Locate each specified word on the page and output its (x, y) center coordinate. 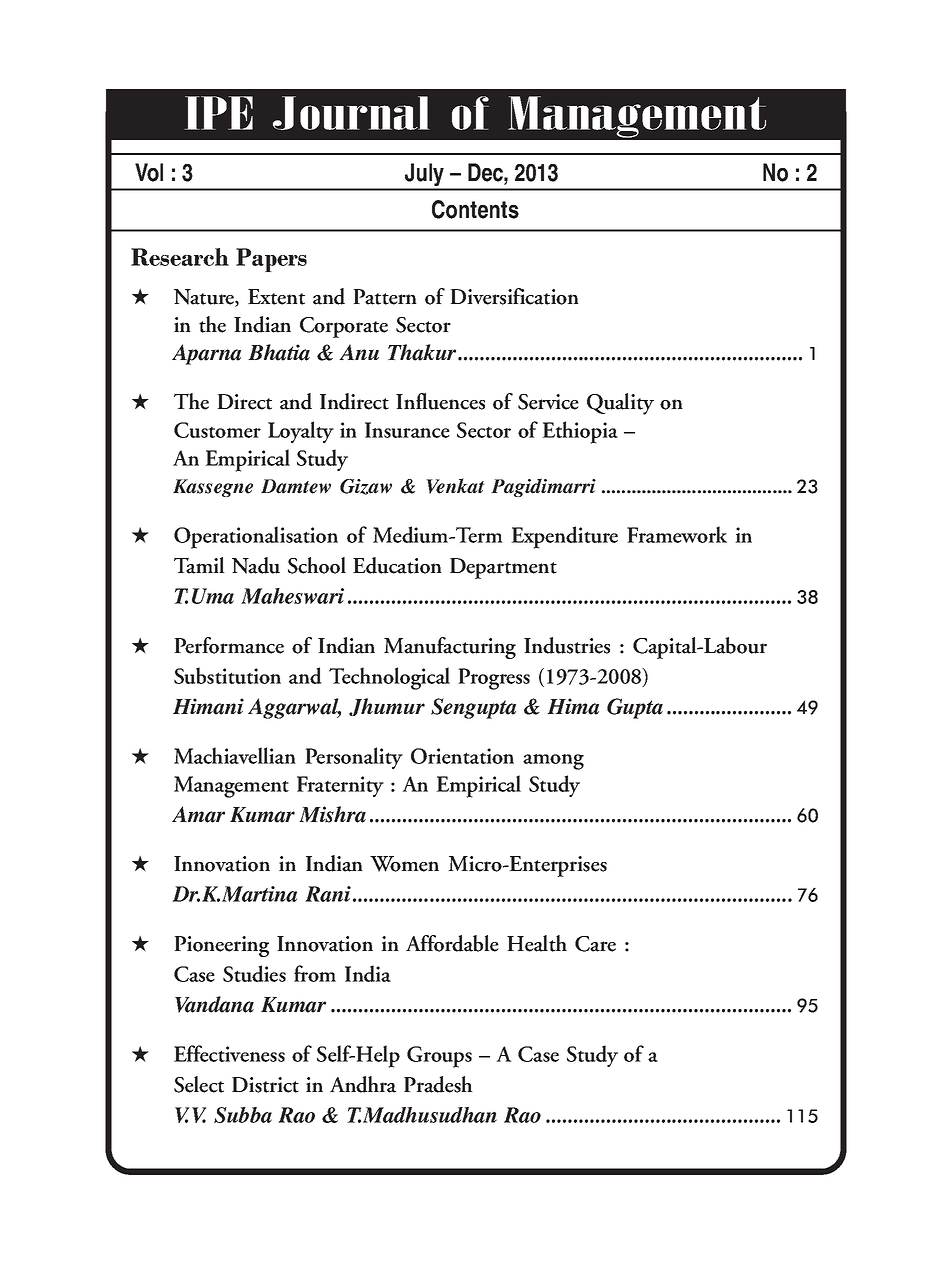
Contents (475, 209)
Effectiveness (229, 1053)
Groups (439, 1057)
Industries (567, 645)
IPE (218, 113)
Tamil (199, 565)
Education (397, 565)
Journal (351, 113)
